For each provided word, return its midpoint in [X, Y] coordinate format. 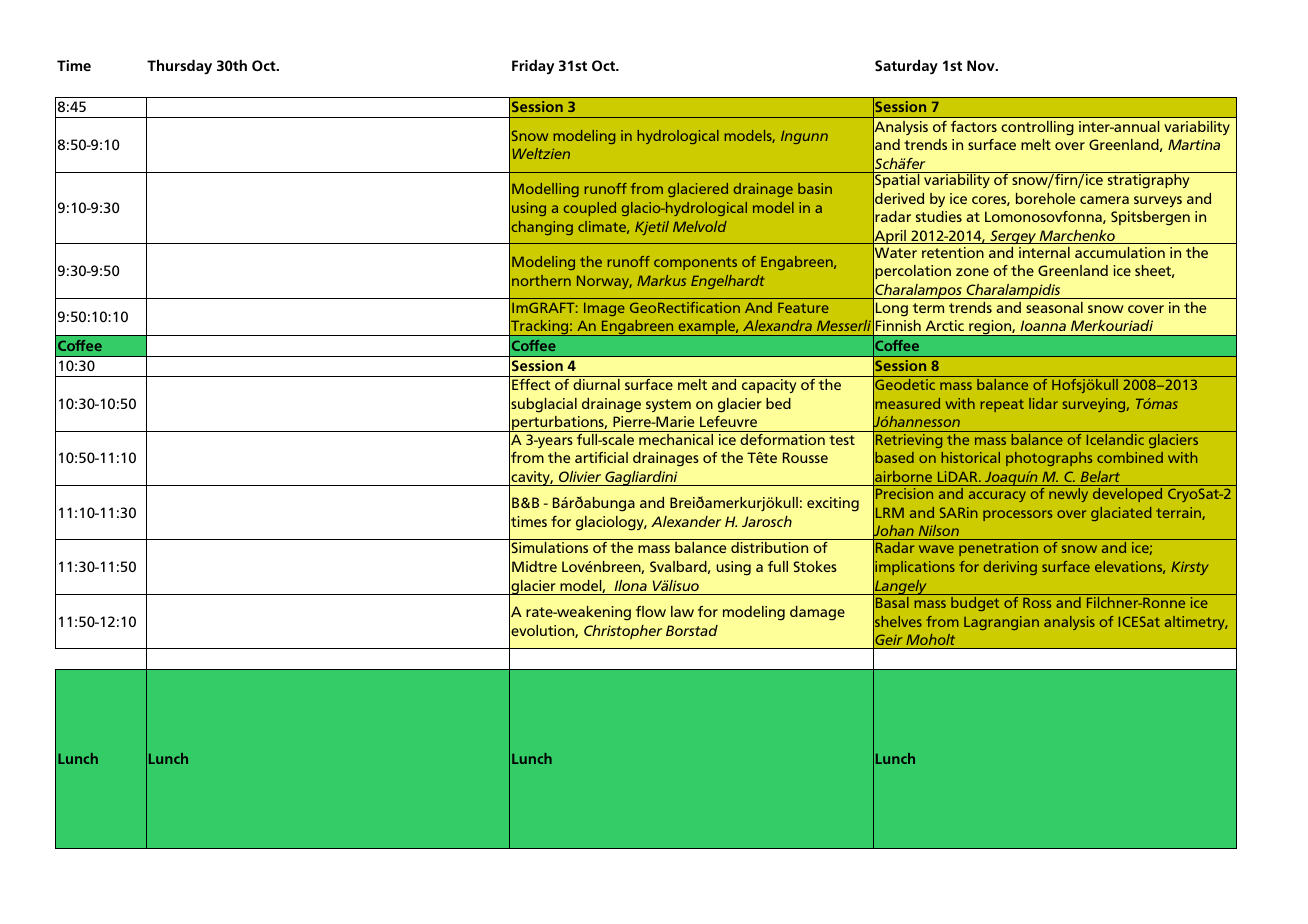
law [682, 611]
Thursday [179, 67]
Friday [533, 67]
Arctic [945, 325]
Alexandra [777, 325]
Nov [982, 65]
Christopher [623, 632]
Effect [531, 384]
